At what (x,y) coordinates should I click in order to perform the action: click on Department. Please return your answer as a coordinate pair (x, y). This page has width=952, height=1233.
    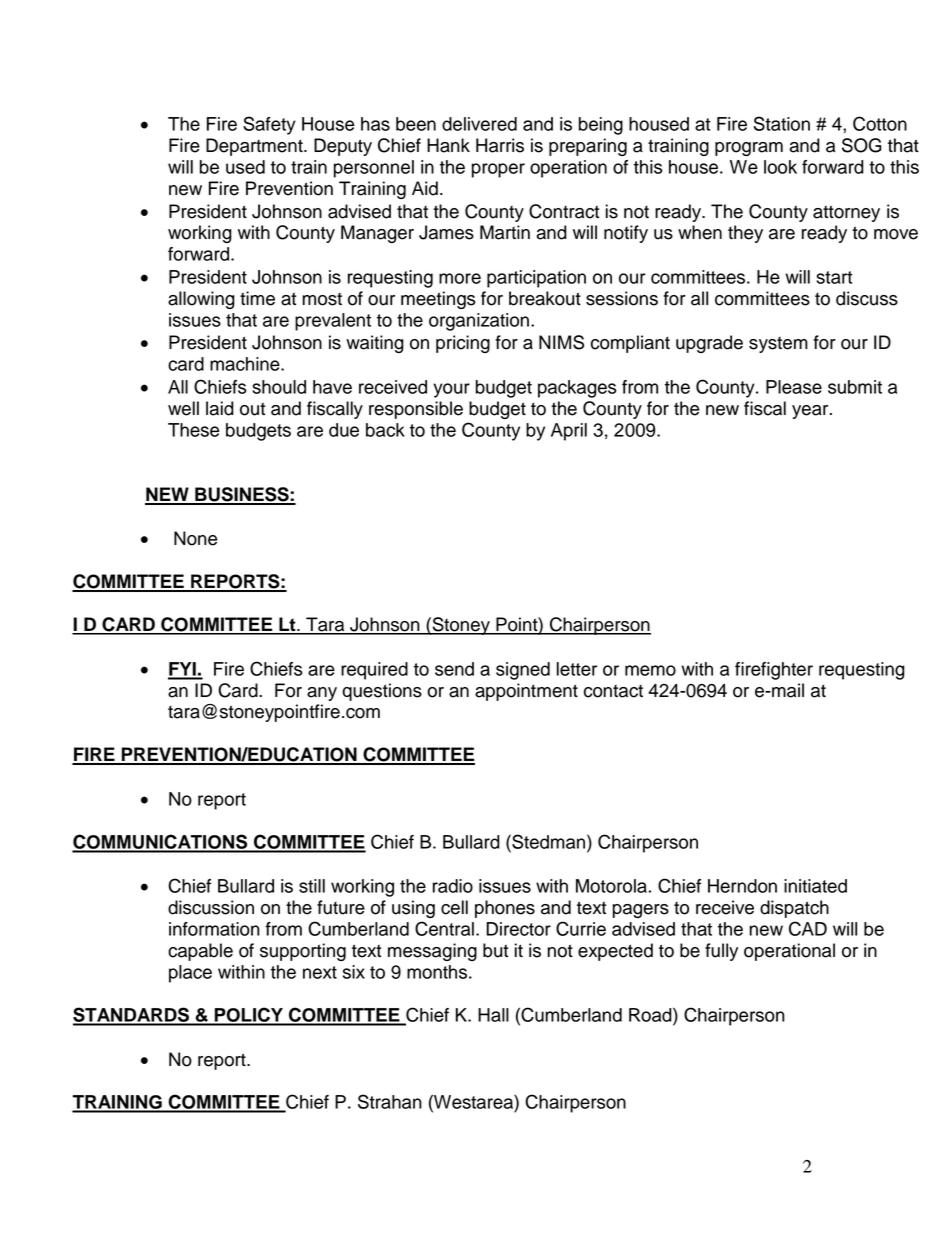
    Looking at the image, I should click on (255, 147).
